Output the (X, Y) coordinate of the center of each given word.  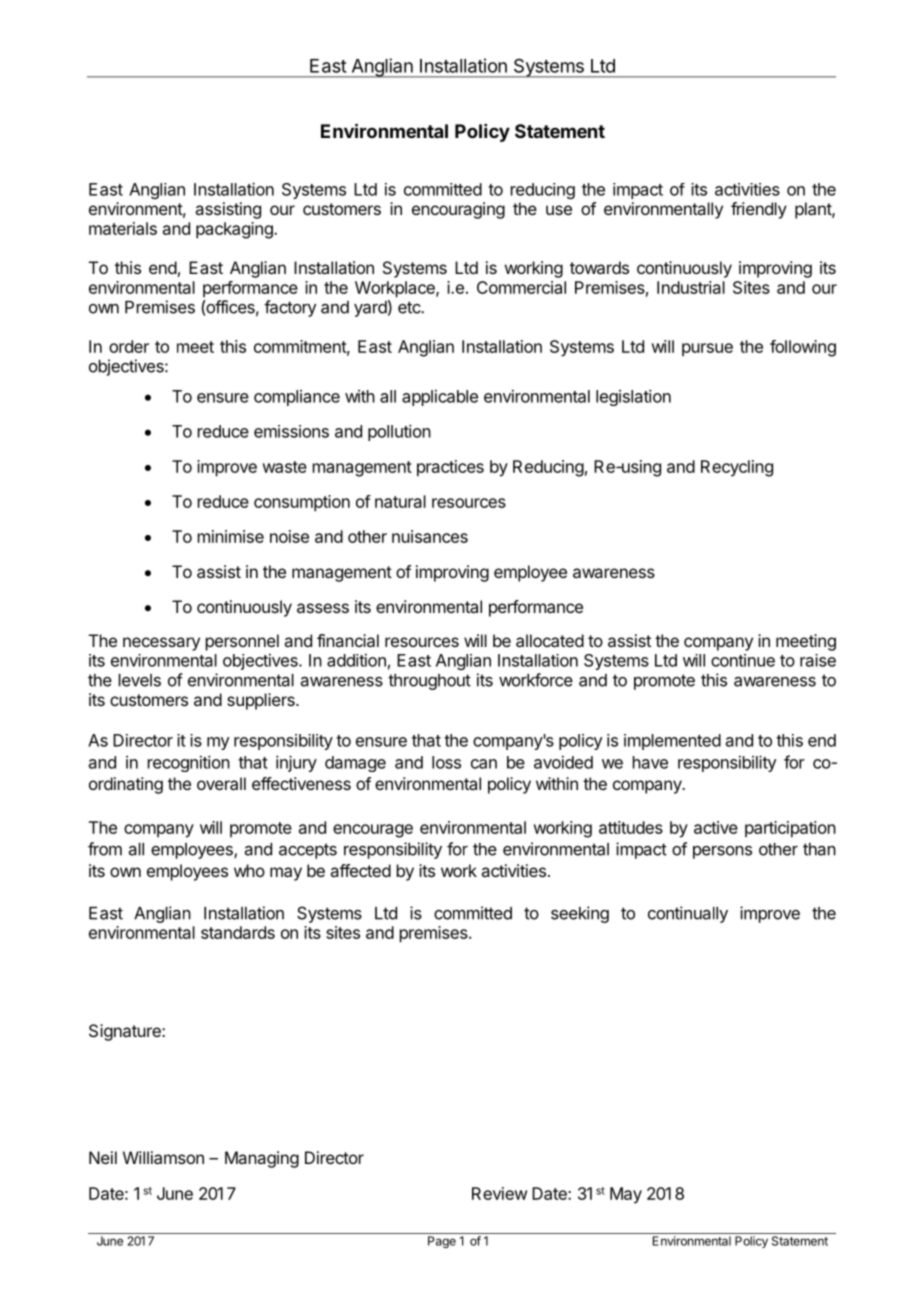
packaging (235, 230)
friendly (759, 210)
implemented (672, 742)
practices (450, 468)
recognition (189, 763)
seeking (580, 914)
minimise (231, 536)
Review (499, 1193)
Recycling (737, 468)
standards (238, 932)
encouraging (458, 210)
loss (446, 762)
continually (688, 914)
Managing (262, 1159)
